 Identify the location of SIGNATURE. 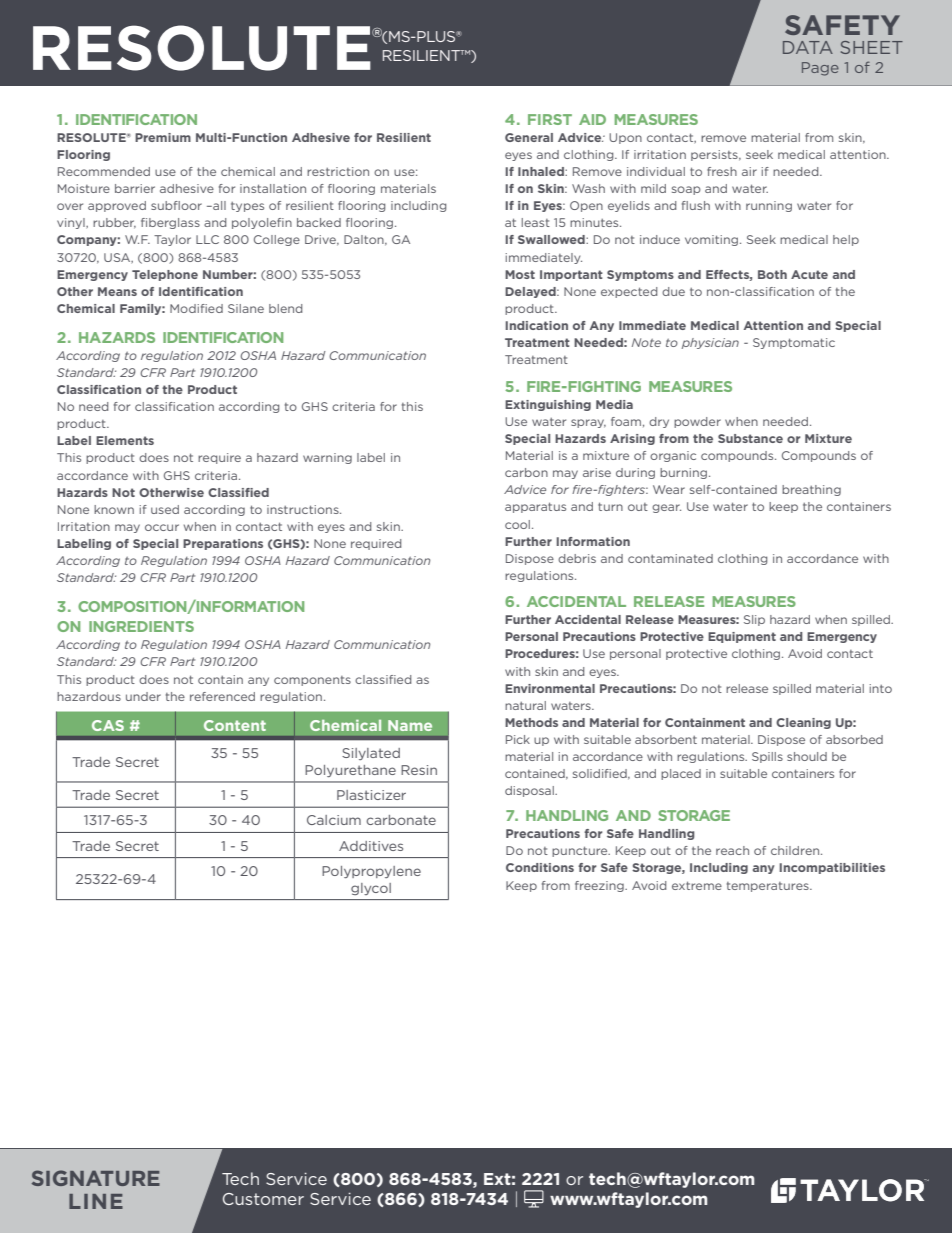
(96, 1178).
